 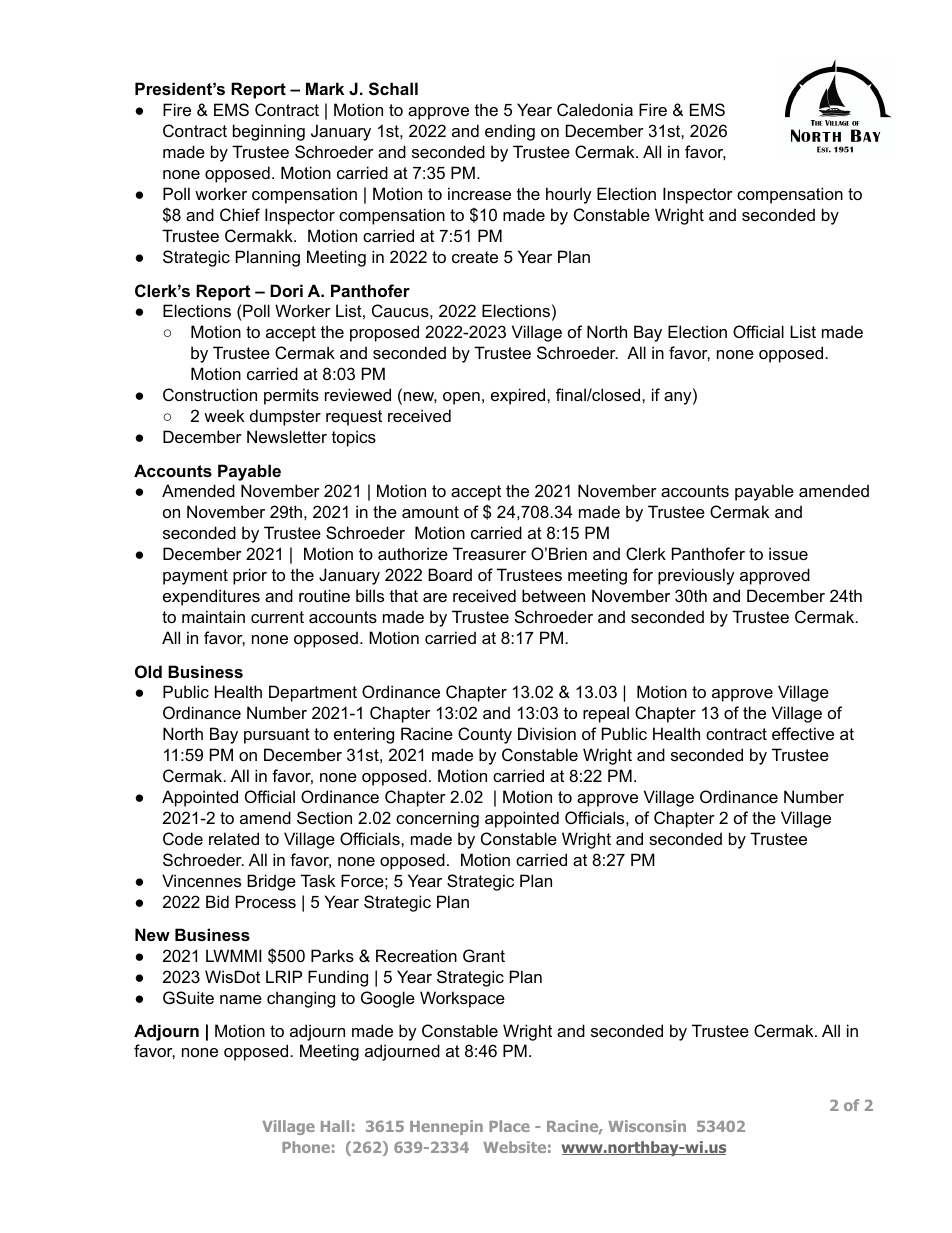 What do you see at coordinates (306, 1147) in the screenshot?
I see `Phone` at bounding box center [306, 1147].
